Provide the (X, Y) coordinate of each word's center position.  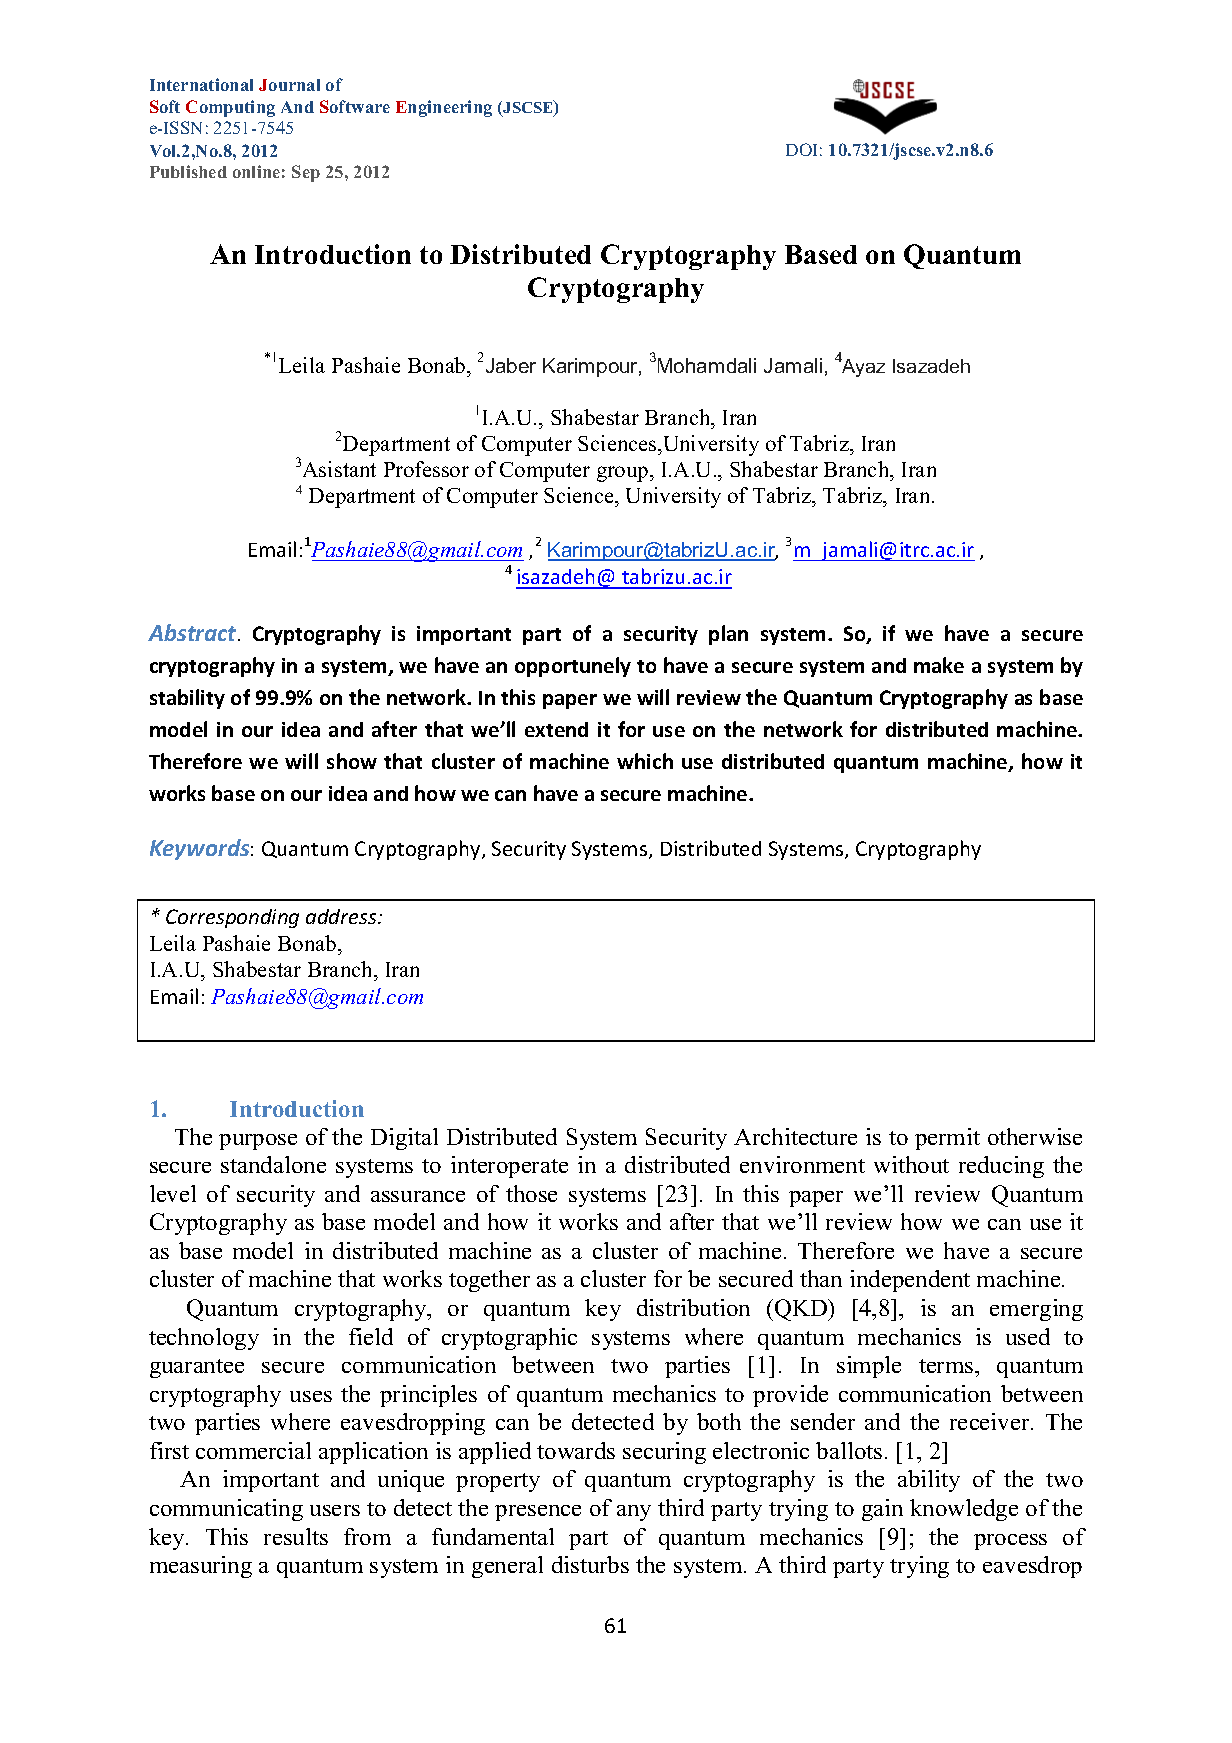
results (296, 1536)
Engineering (444, 108)
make (939, 665)
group (624, 474)
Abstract (193, 632)
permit (947, 1139)
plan (728, 635)
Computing (230, 108)
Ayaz (863, 368)
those (531, 1193)
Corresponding (232, 918)
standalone (273, 1164)
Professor (426, 469)
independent (910, 1281)
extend (556, 729)
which (645, 761)
